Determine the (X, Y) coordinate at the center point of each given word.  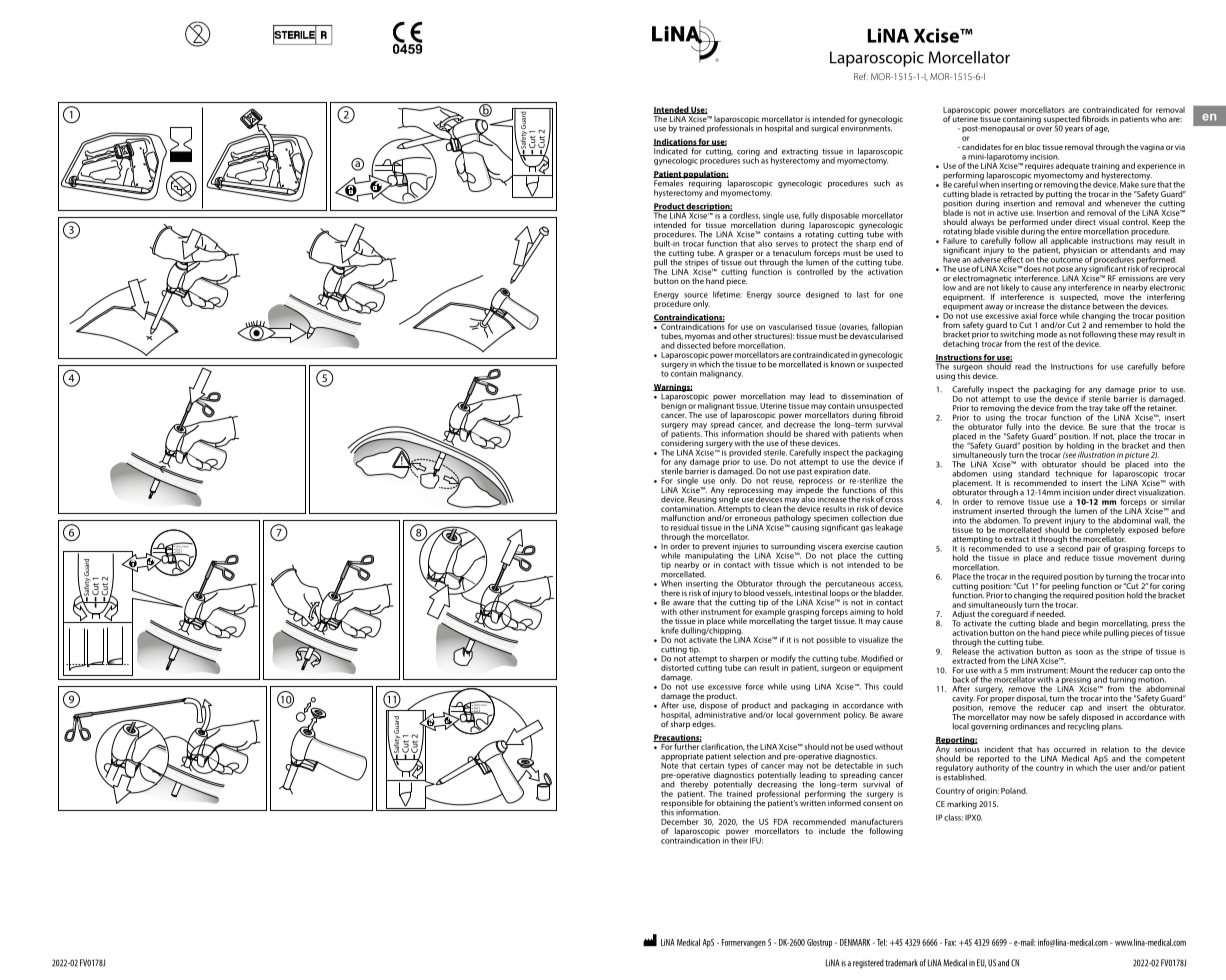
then (1176, 445)
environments (866, 127)
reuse (783, 482)
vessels (779, 593)
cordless (743, 214)
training (1106, 168)
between (1108, 306)
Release (966, 650)
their (739, 840)
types (737, 766)
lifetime (727, 294)
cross (894, 500)
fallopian (887, 328)
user (1122, 768)
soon (1084, 652)
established (964, 776)
